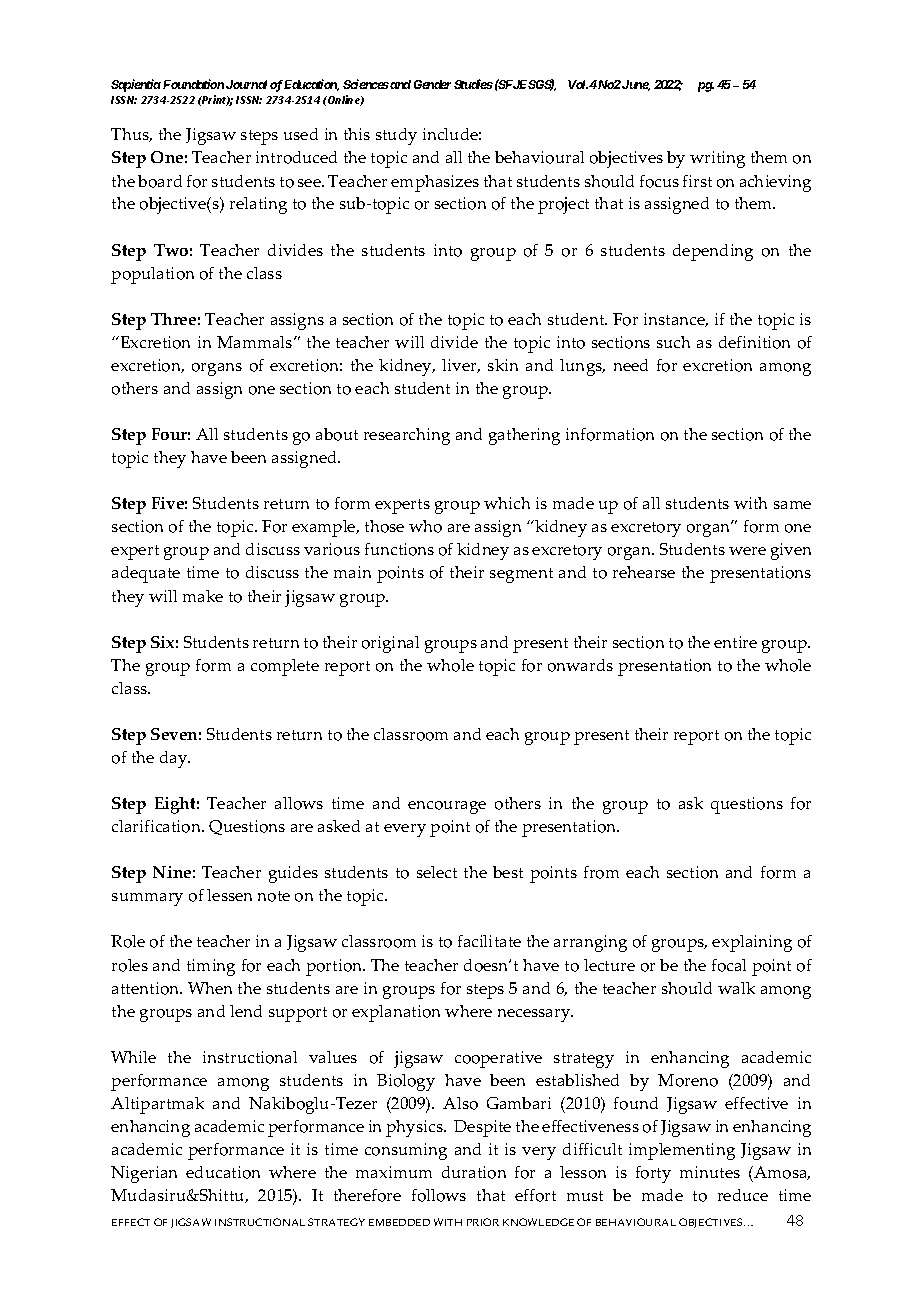 The image size is (924, 1308). Describe the element at coordinates (735, 642) in the screenshot. I see `entire` at that location.
